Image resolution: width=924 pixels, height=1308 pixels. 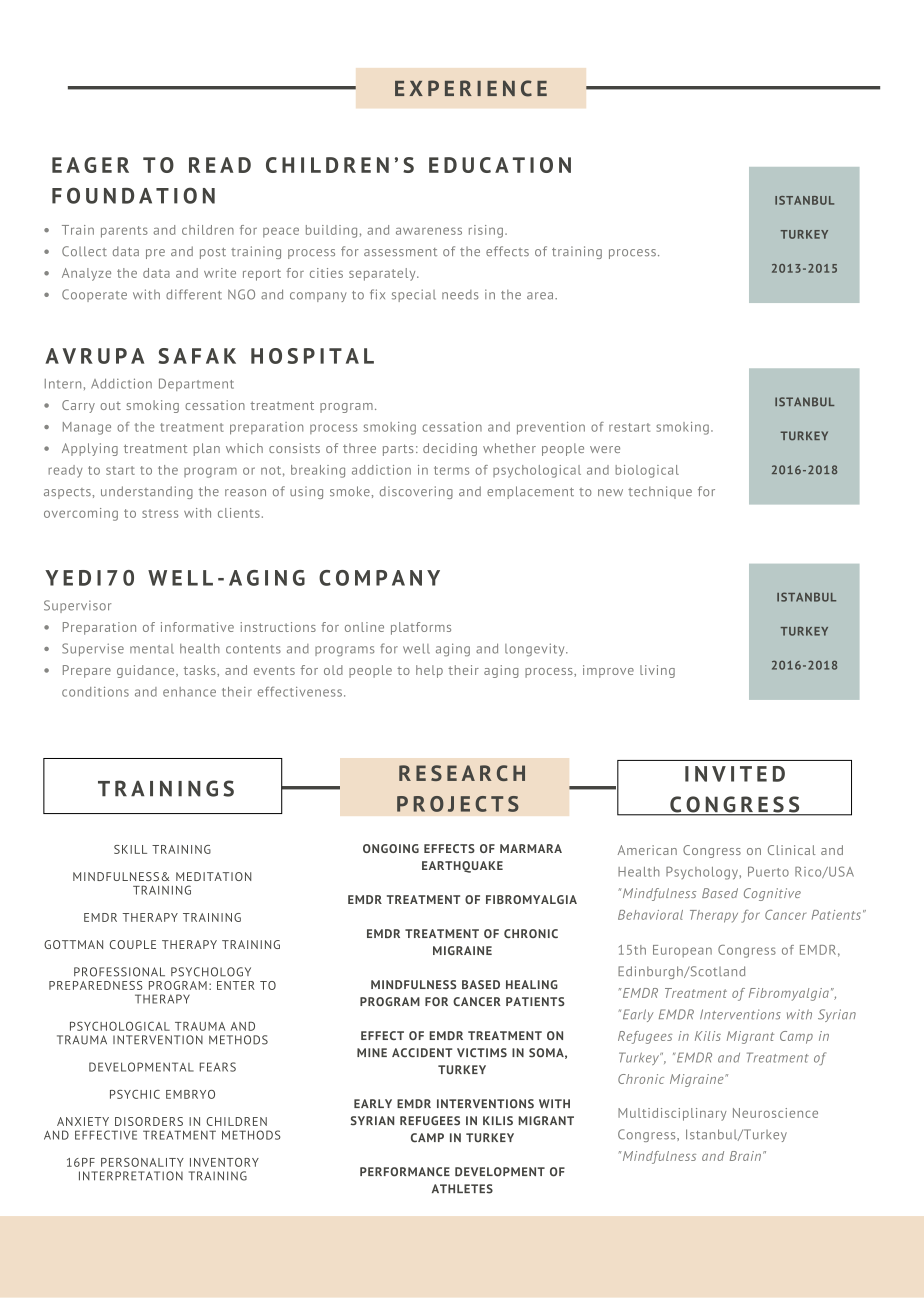 I want to click on EARTHQUAKE, so click(x=462, y=867).
